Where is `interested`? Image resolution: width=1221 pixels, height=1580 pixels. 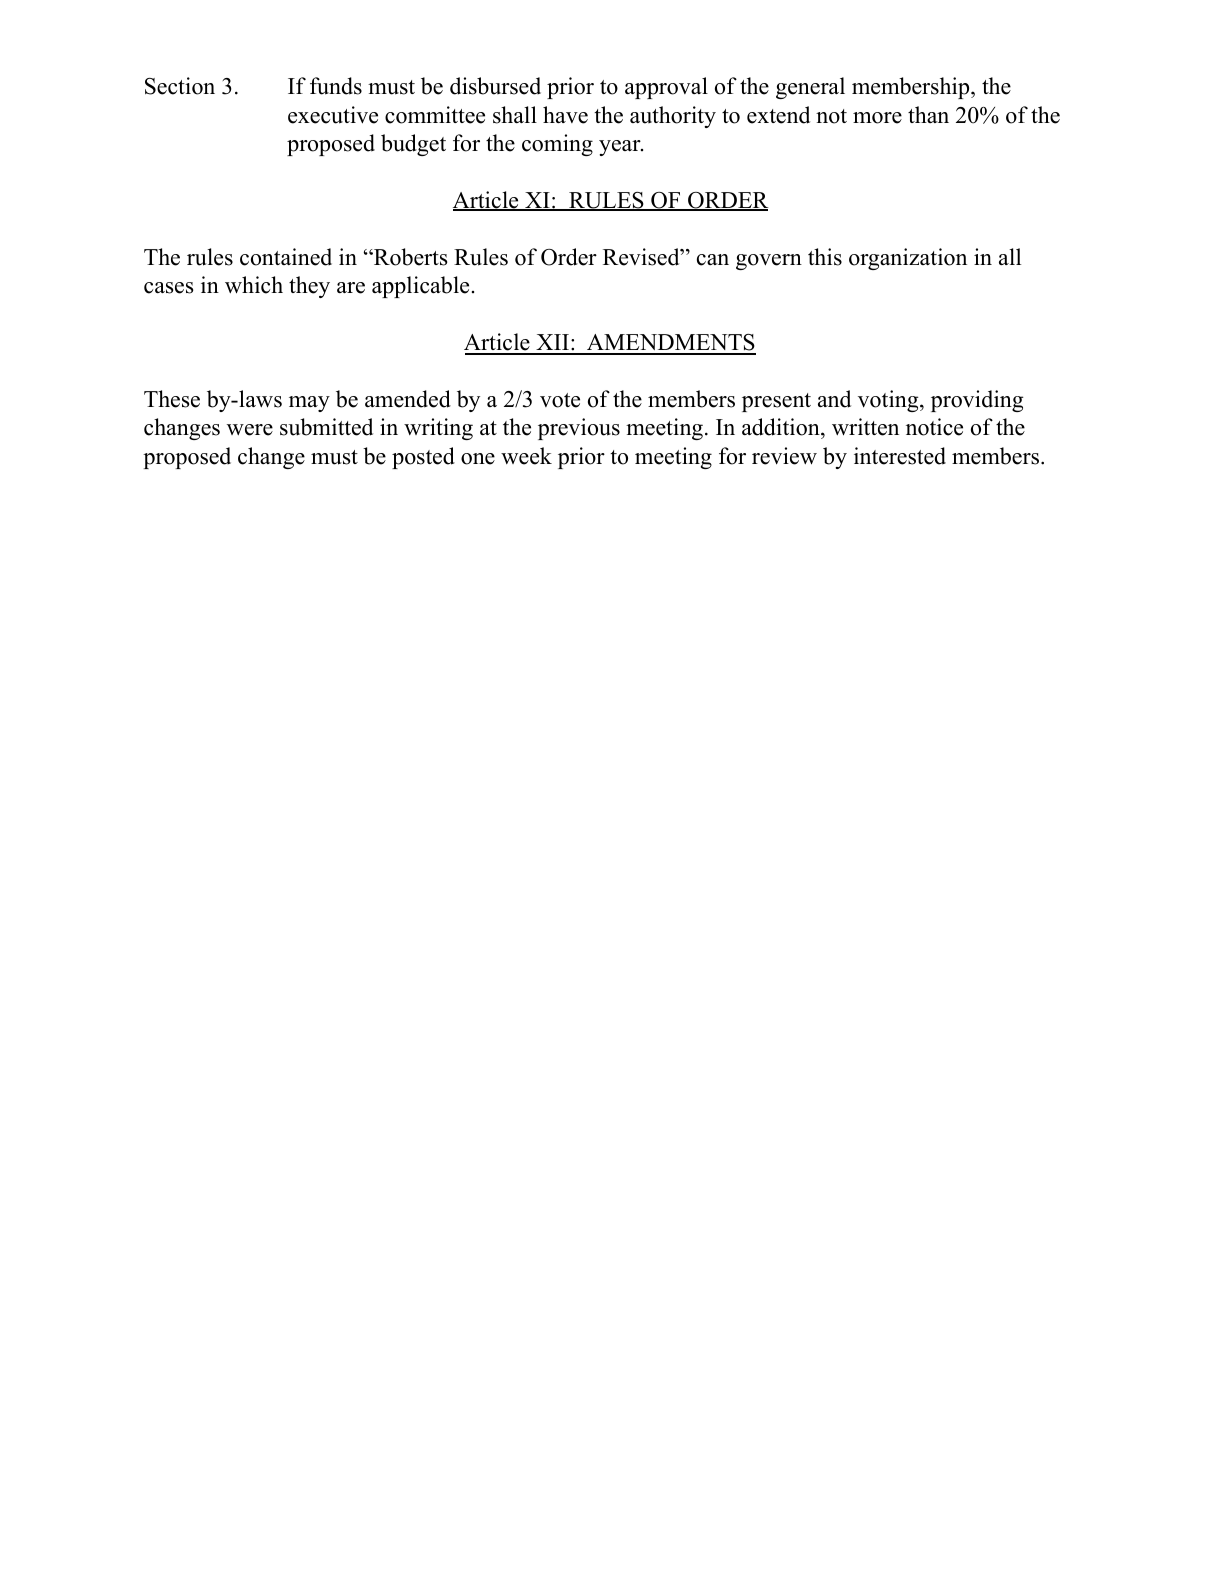
interested is located at coordinates (900, 456).
